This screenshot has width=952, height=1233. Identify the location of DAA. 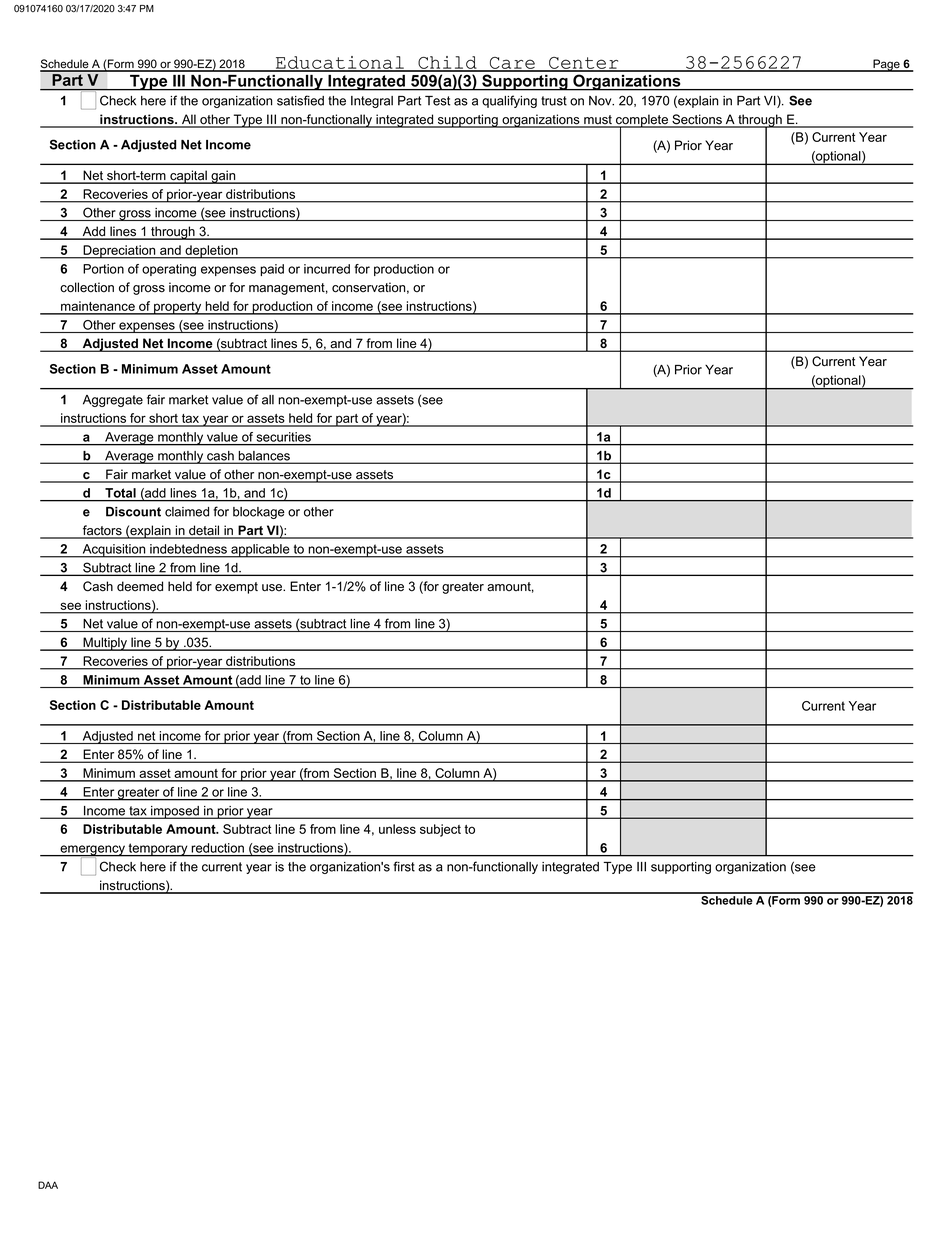
(48, 1185).
